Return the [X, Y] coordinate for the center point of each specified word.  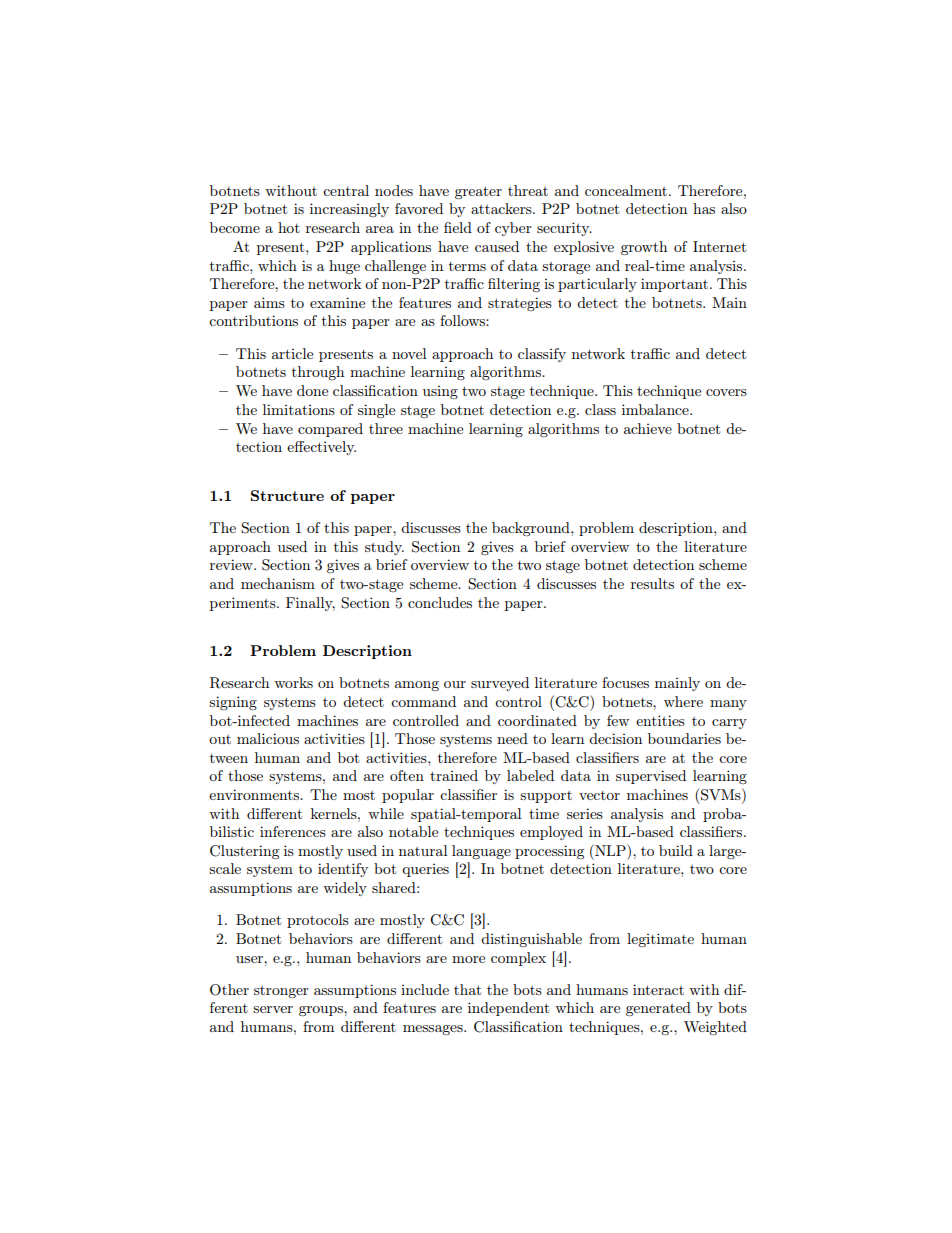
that [467, 989]
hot [289, 227]
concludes [440, 602]
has [704, 208]
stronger [281, 992]
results [652, 583]
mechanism [278, 583]
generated [658, 1009]
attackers [502, 208]
